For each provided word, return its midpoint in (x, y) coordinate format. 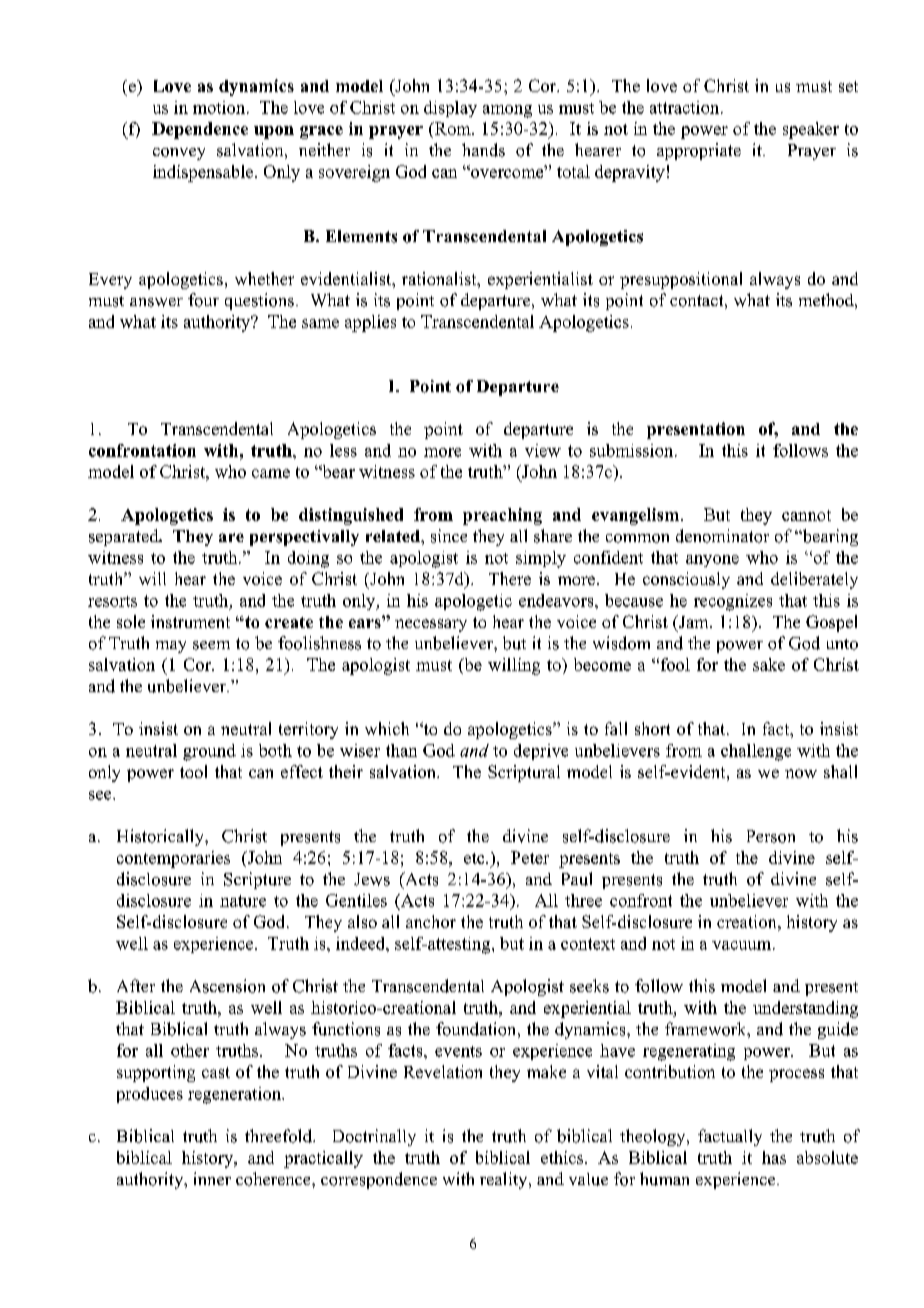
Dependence (200, 130)
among (507, 111)
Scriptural (524, 773)
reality (505, 1180)
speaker (811, 130)
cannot (806, 515)
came (271, 473)
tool (193, 771)
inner (212, 1178)
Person (771, 836)
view (543, 450)
